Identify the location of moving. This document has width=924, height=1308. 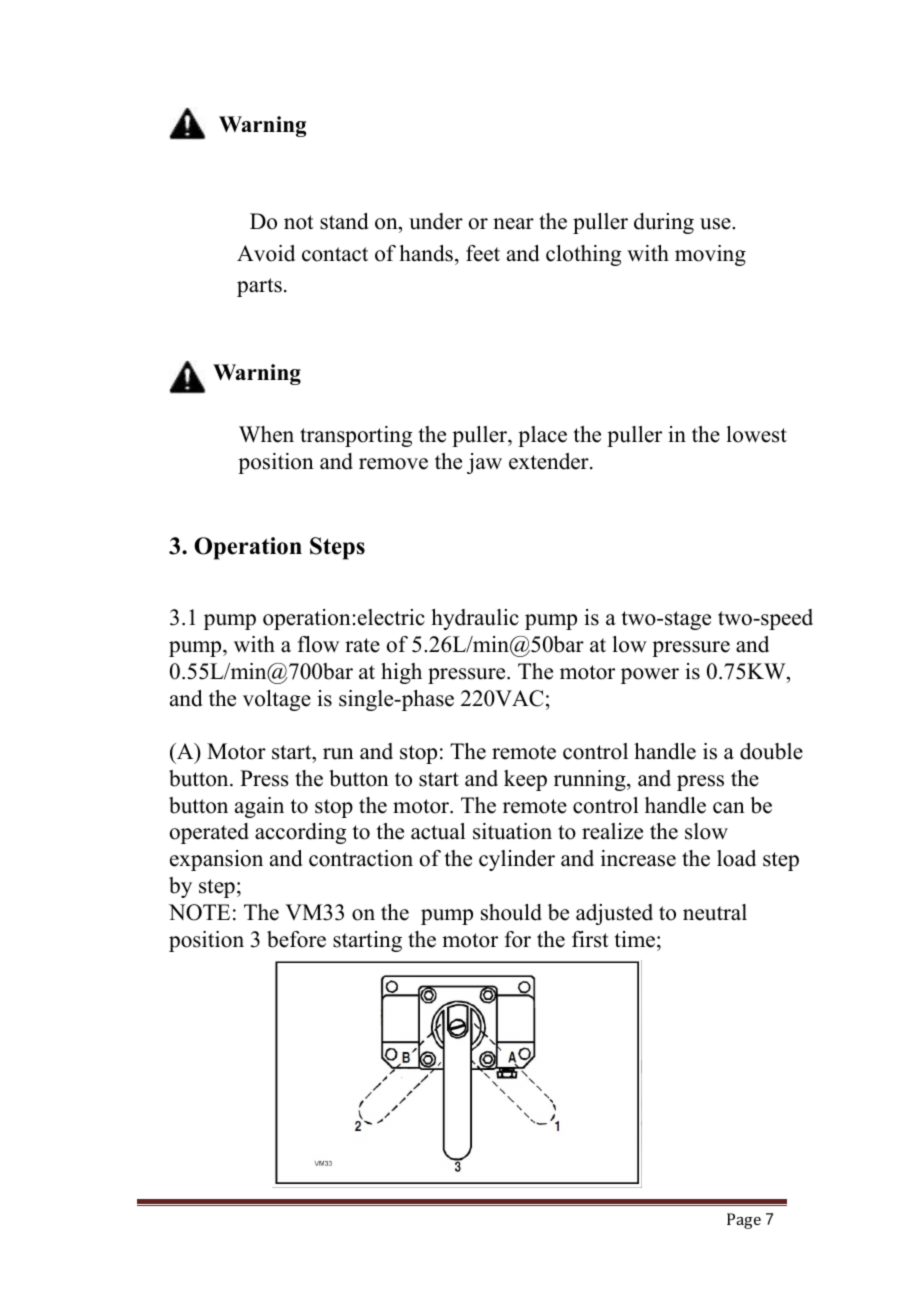
(710, 255).
